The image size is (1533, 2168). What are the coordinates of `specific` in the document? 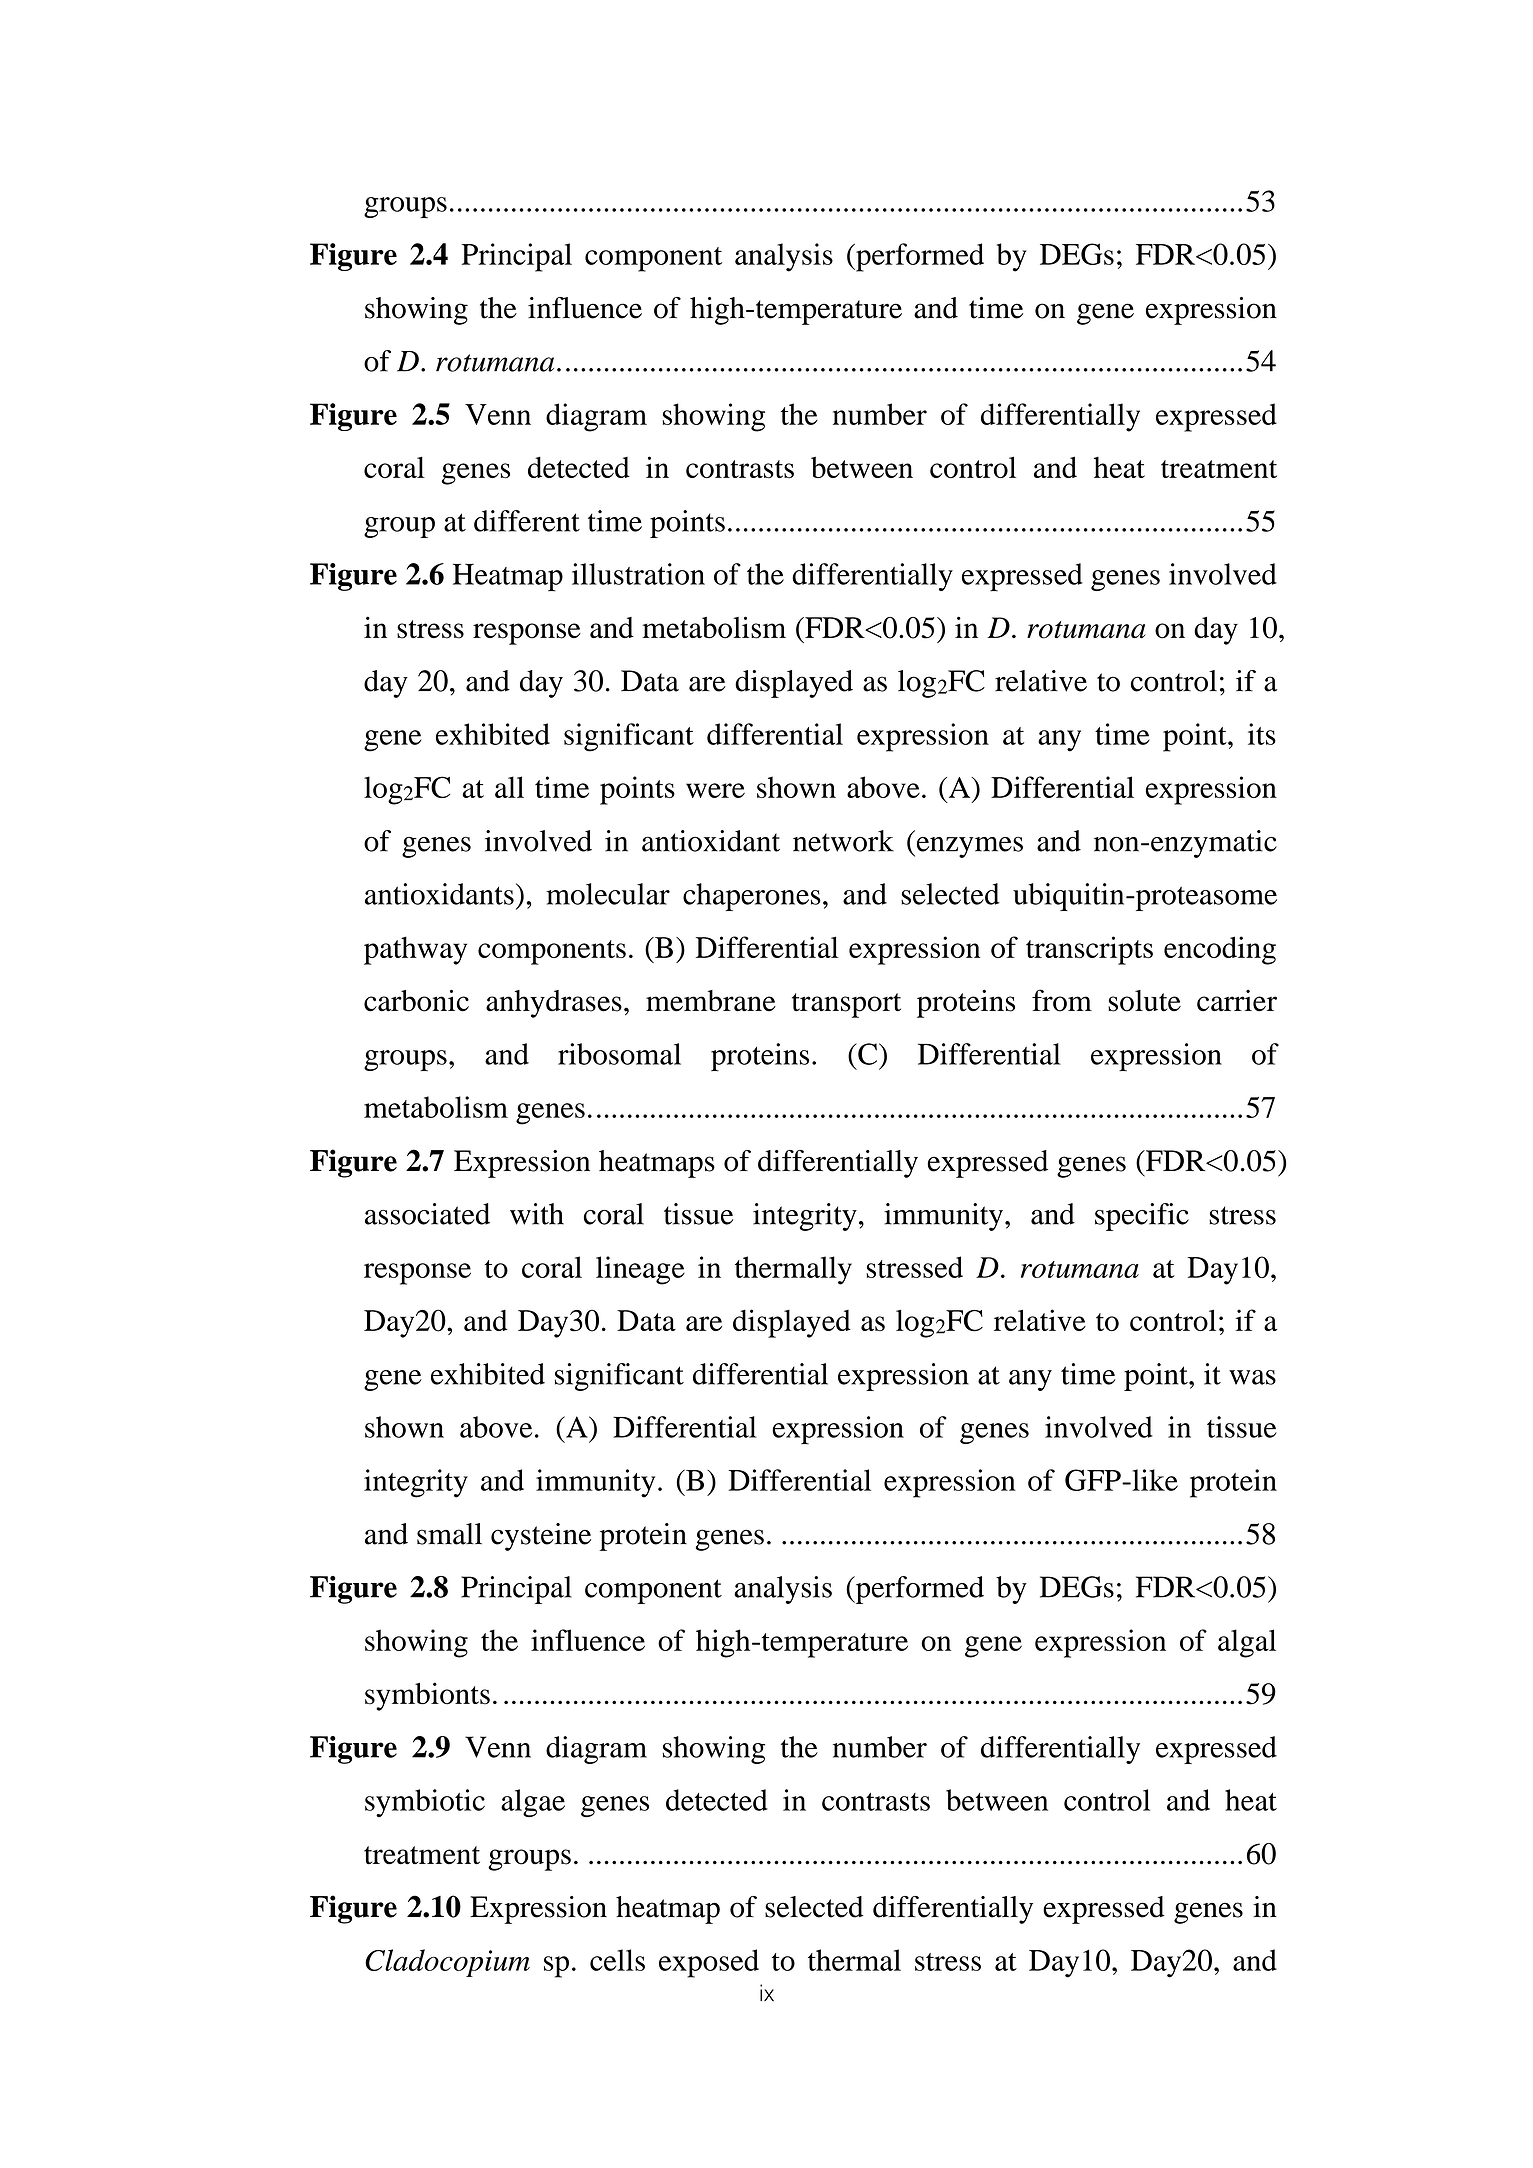 It's located at (1142, 1217).
